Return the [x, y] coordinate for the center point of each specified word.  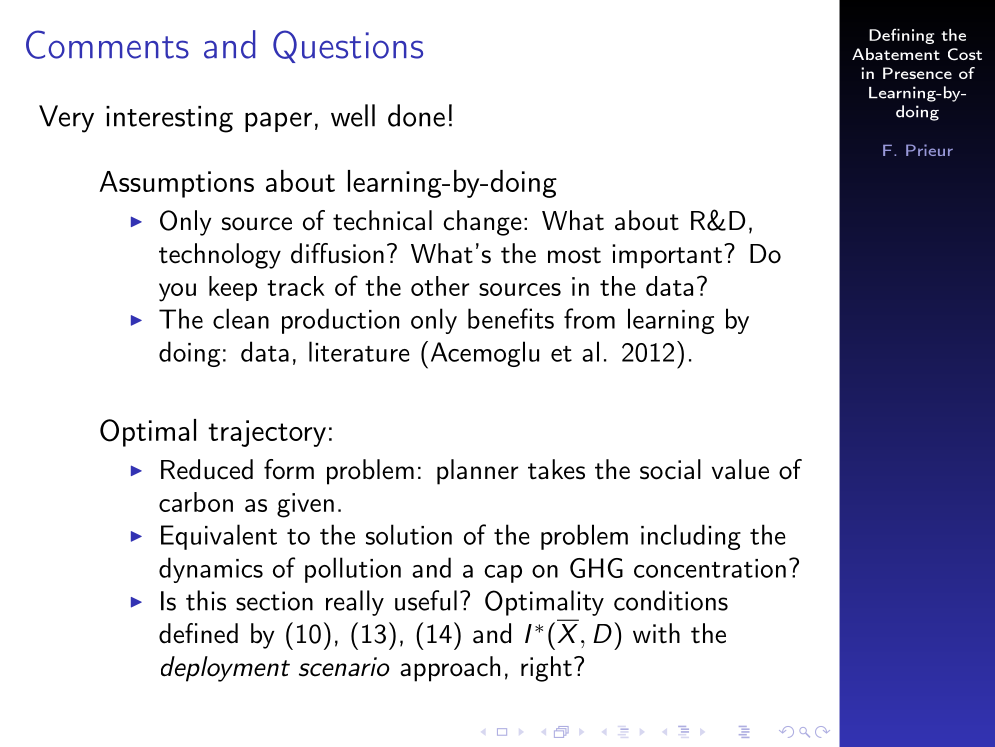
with [656, 633]
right [546, 669]
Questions [348, 46]
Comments [107, 44]
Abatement [896, 54]
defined [198, 633]
